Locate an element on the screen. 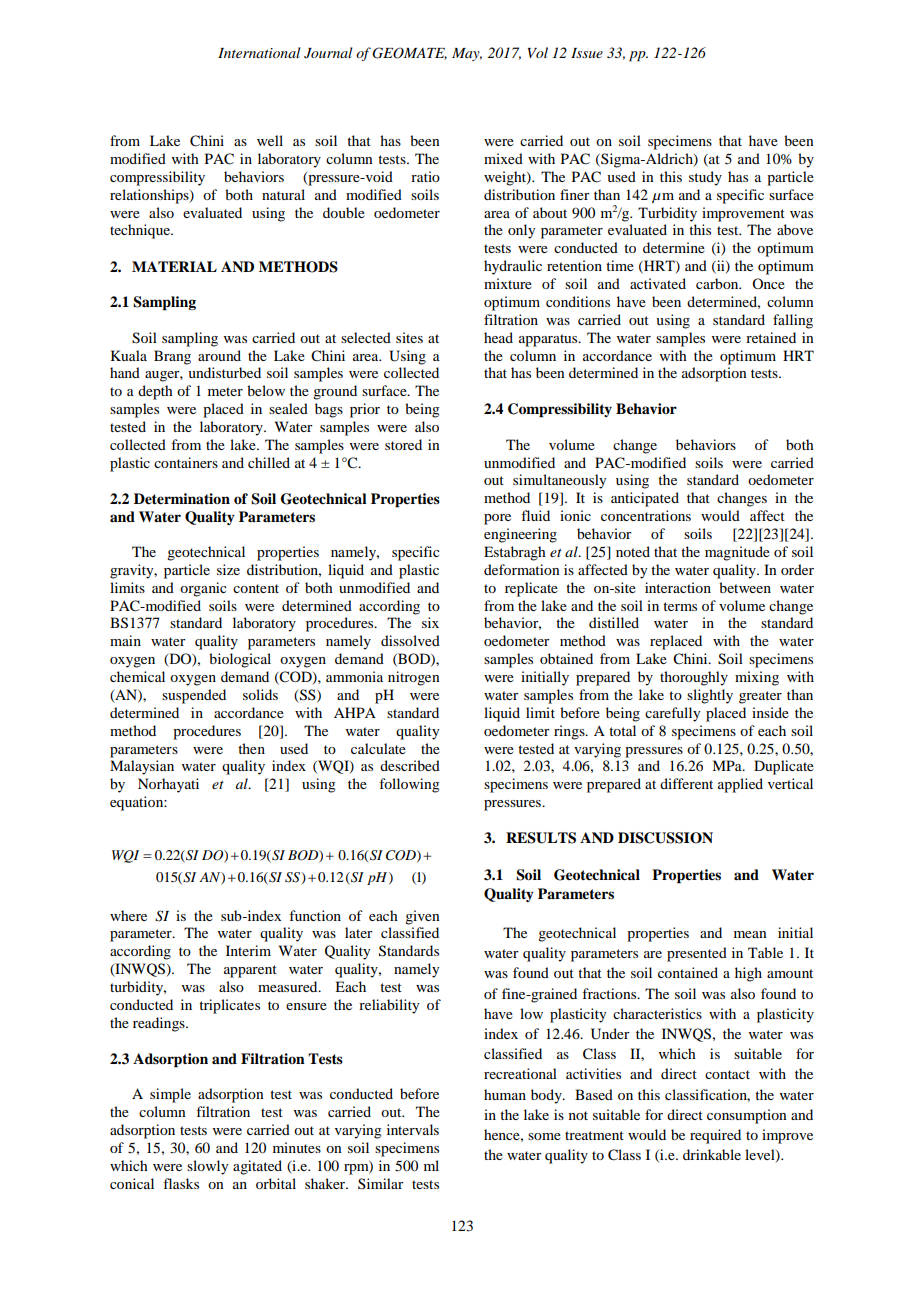  drinkable is located at coordinates (712, 1154).
